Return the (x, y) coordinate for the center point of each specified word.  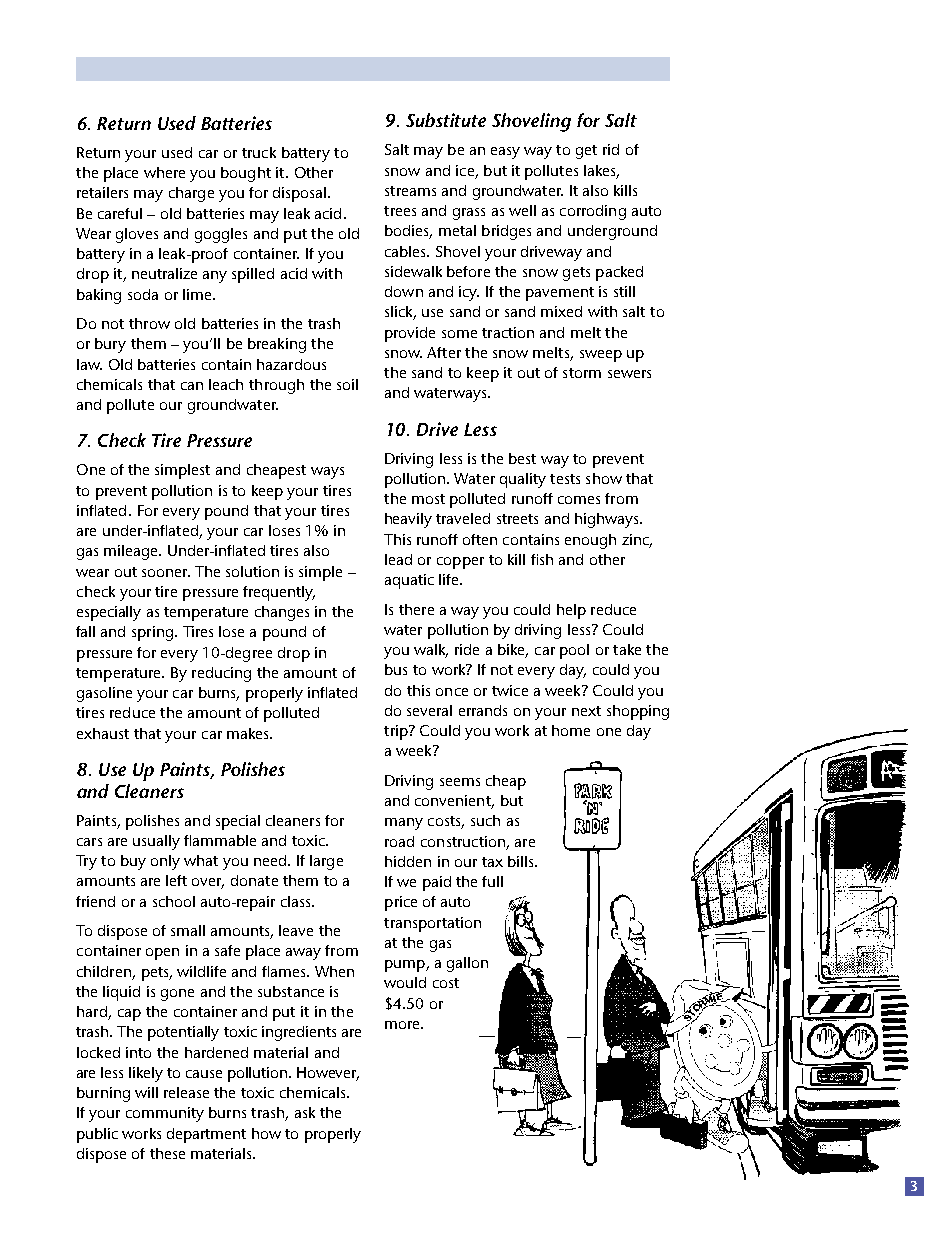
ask (305, 1112)
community (165, 1114)
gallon (467, 964)
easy (505, 153)
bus (396, 669)
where (164, 172)
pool (574, 651)
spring (152, 633)
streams (410, 191)
